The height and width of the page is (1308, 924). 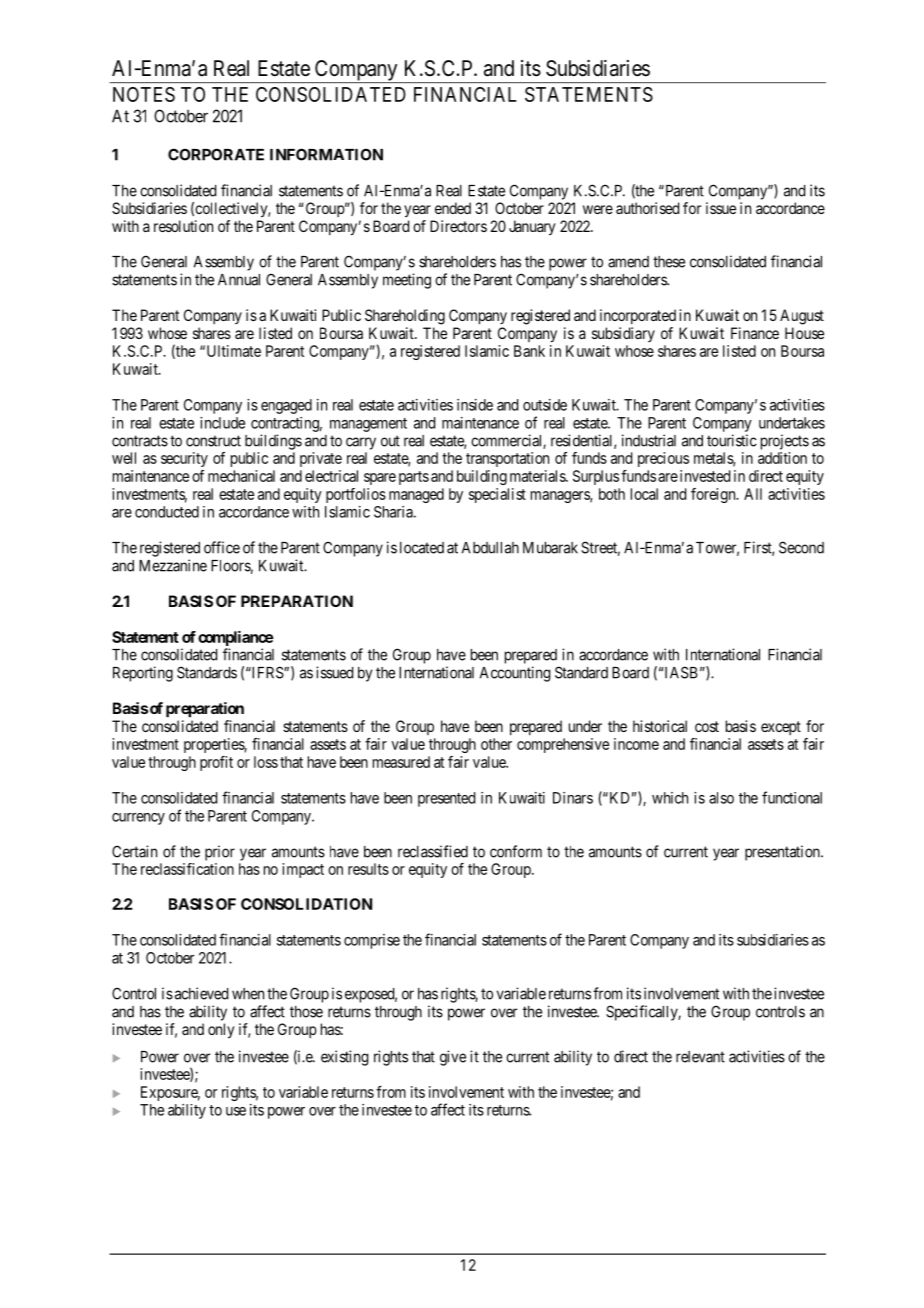 What do you see at coordinates (529, 351) in the page?
I see `Bank` at bounding box center [529, 351].
